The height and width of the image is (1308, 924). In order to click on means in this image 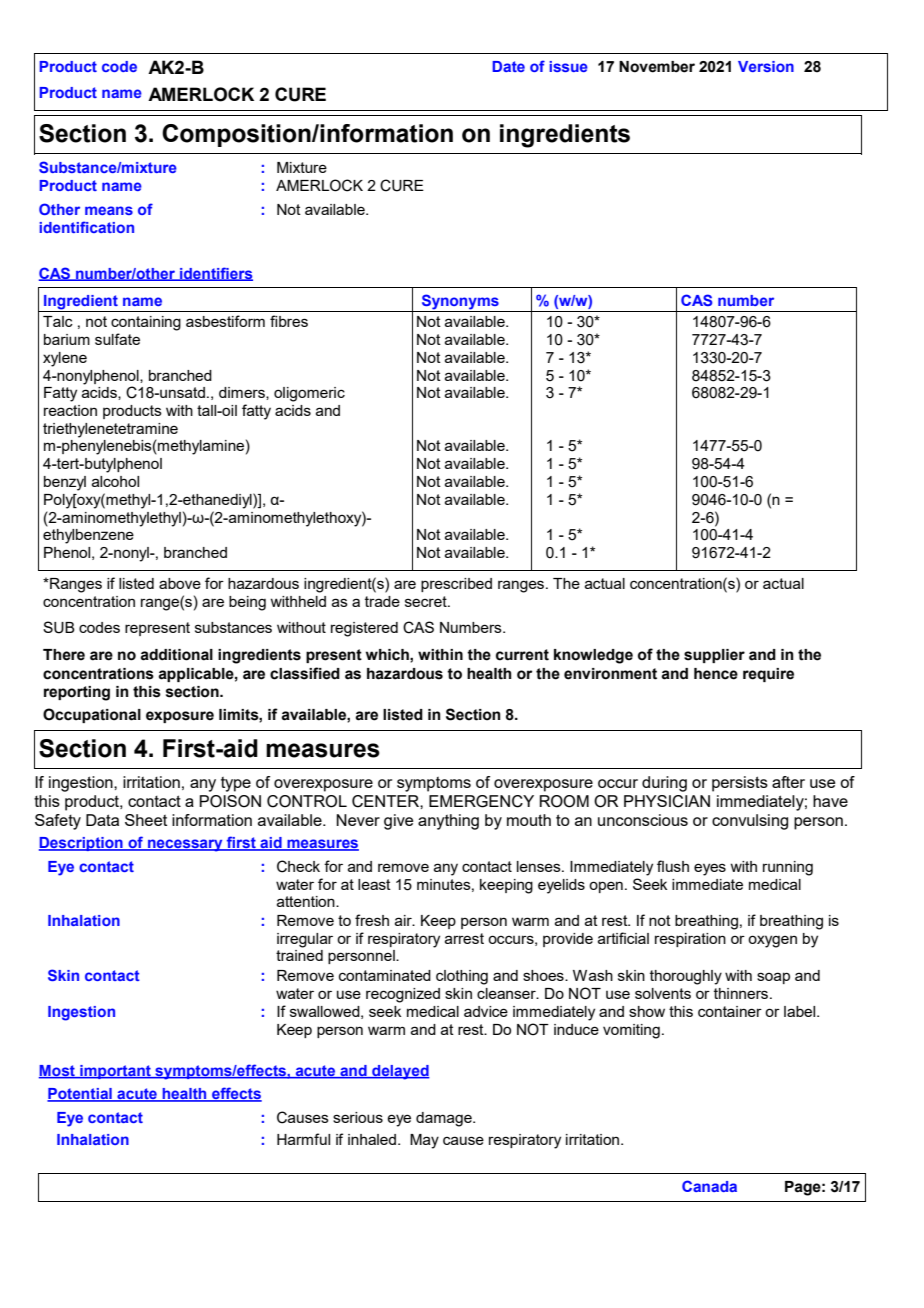, I will do `click(109, 210)`.
